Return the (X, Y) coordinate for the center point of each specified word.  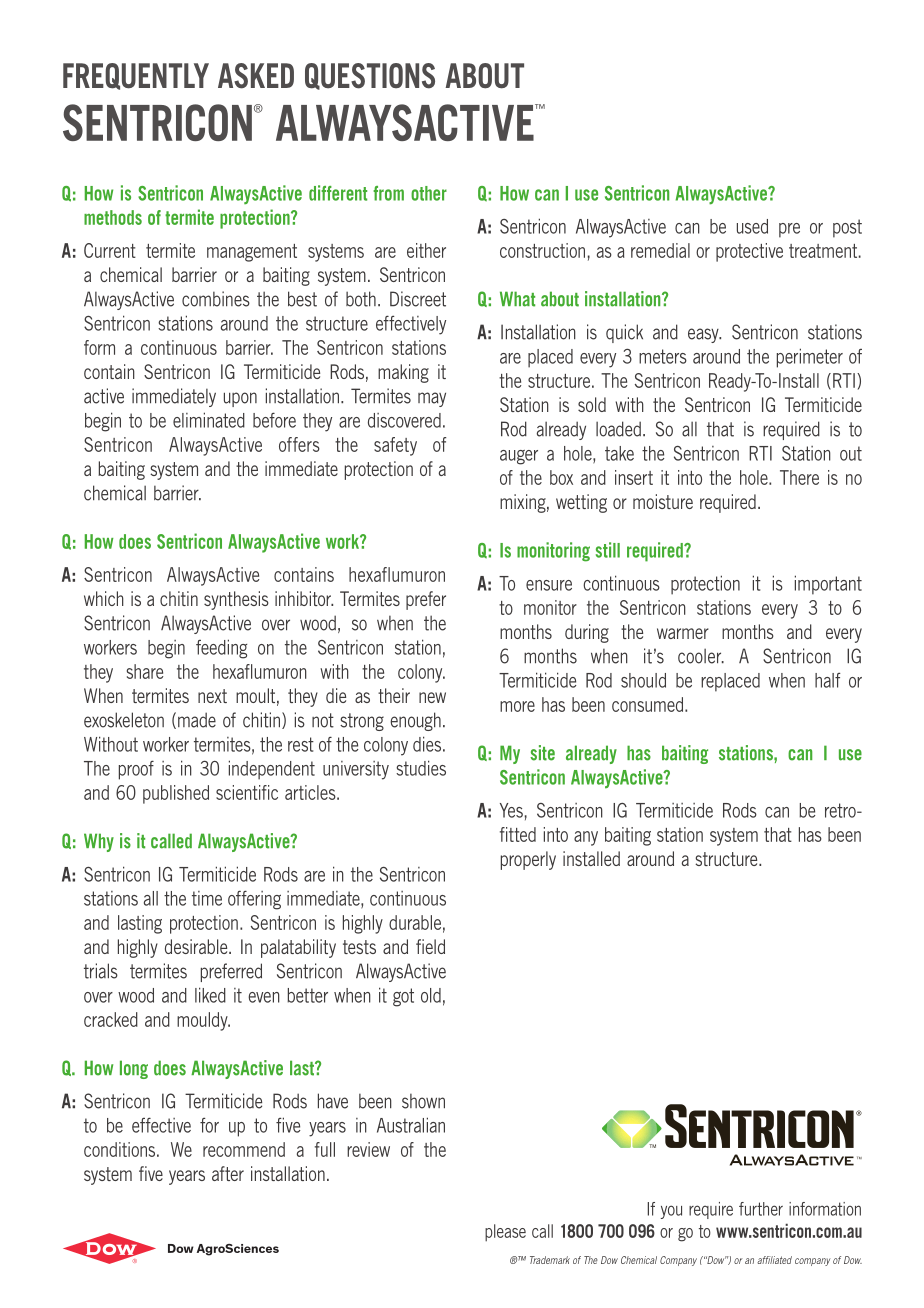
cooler (700, 656)
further (761, 1209)
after (228, 1173)
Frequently (136, 76)
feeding (221, 649)
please (505, 1233)
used (752, 226)
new (432, 697)
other (429, 193)
